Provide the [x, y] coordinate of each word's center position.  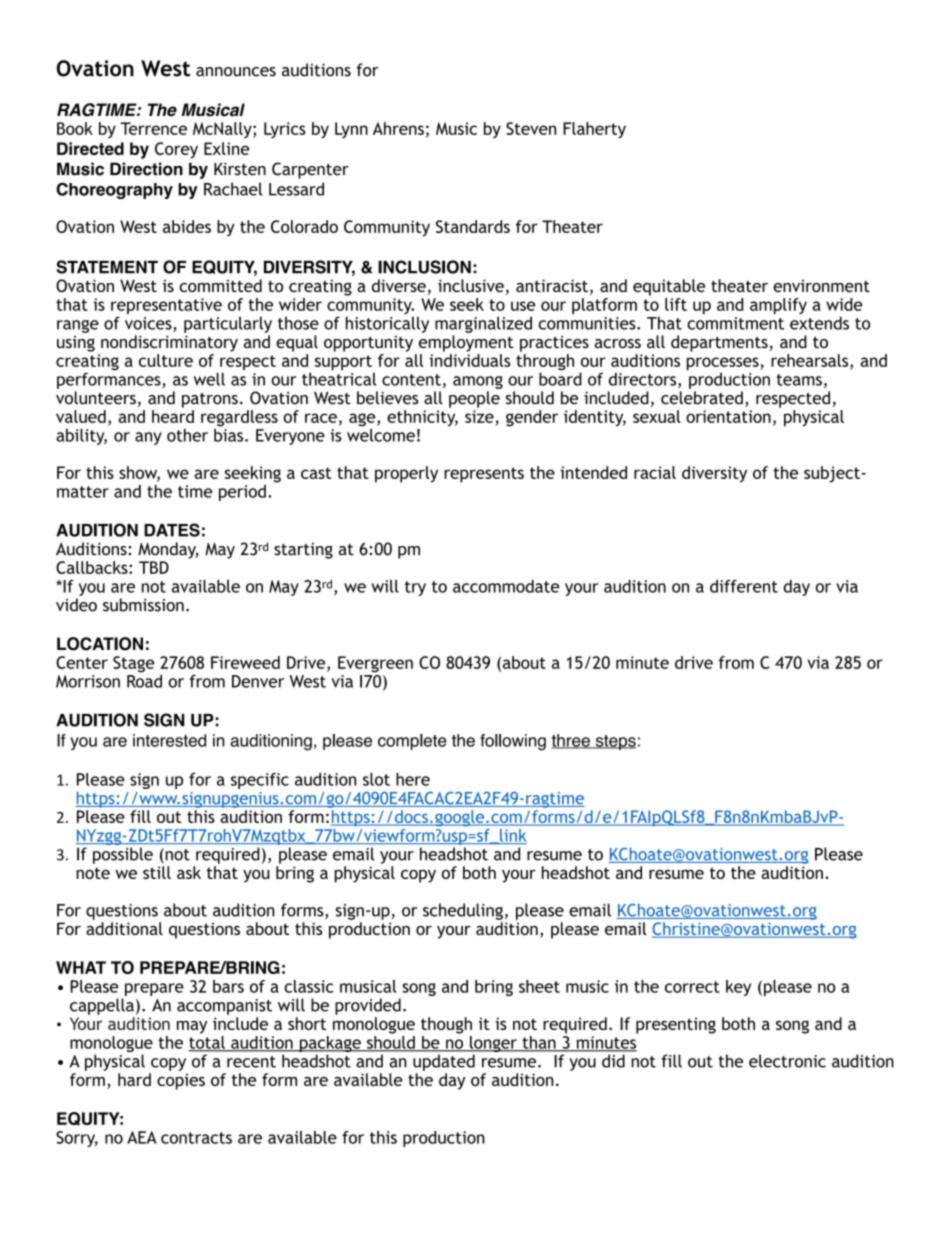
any [148, 438]
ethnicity [422, 418]
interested [169, 740]
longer [493, 1045]
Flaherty [594, 130]
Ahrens [398, 128]
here [413, 779]
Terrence [153, 128]
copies [181, 1081]
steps [614, 742]
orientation [728, 416]
